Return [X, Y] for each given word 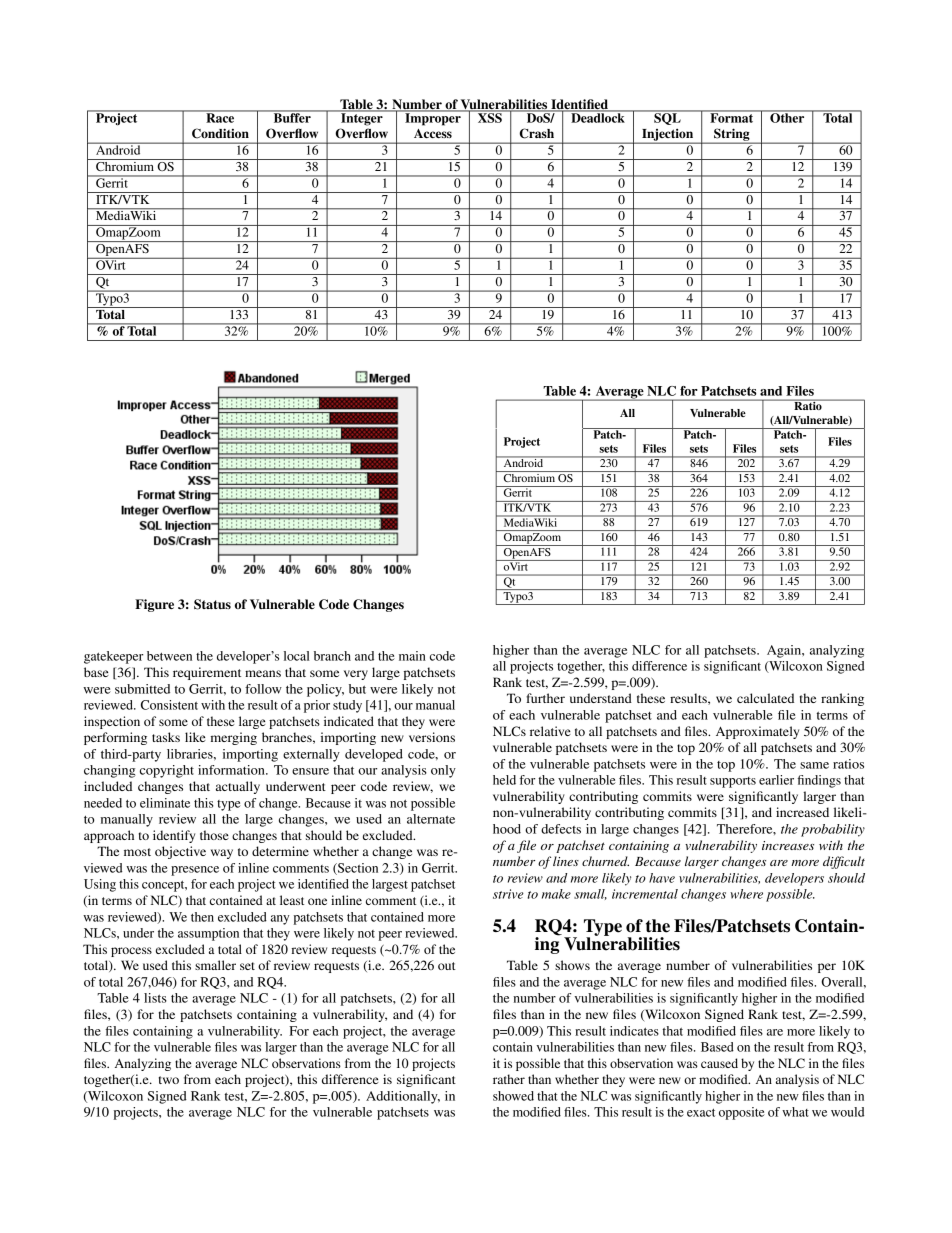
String [732, 135]
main [412, 656]
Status [212, 604]
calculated [765, 698]
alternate [431, 819]
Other [787, 117]
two [169, 1080]
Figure [154, 605]
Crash [537, 133]
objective [180, 852]
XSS [489, 117]
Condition [220, 133]
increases [788, 845]
